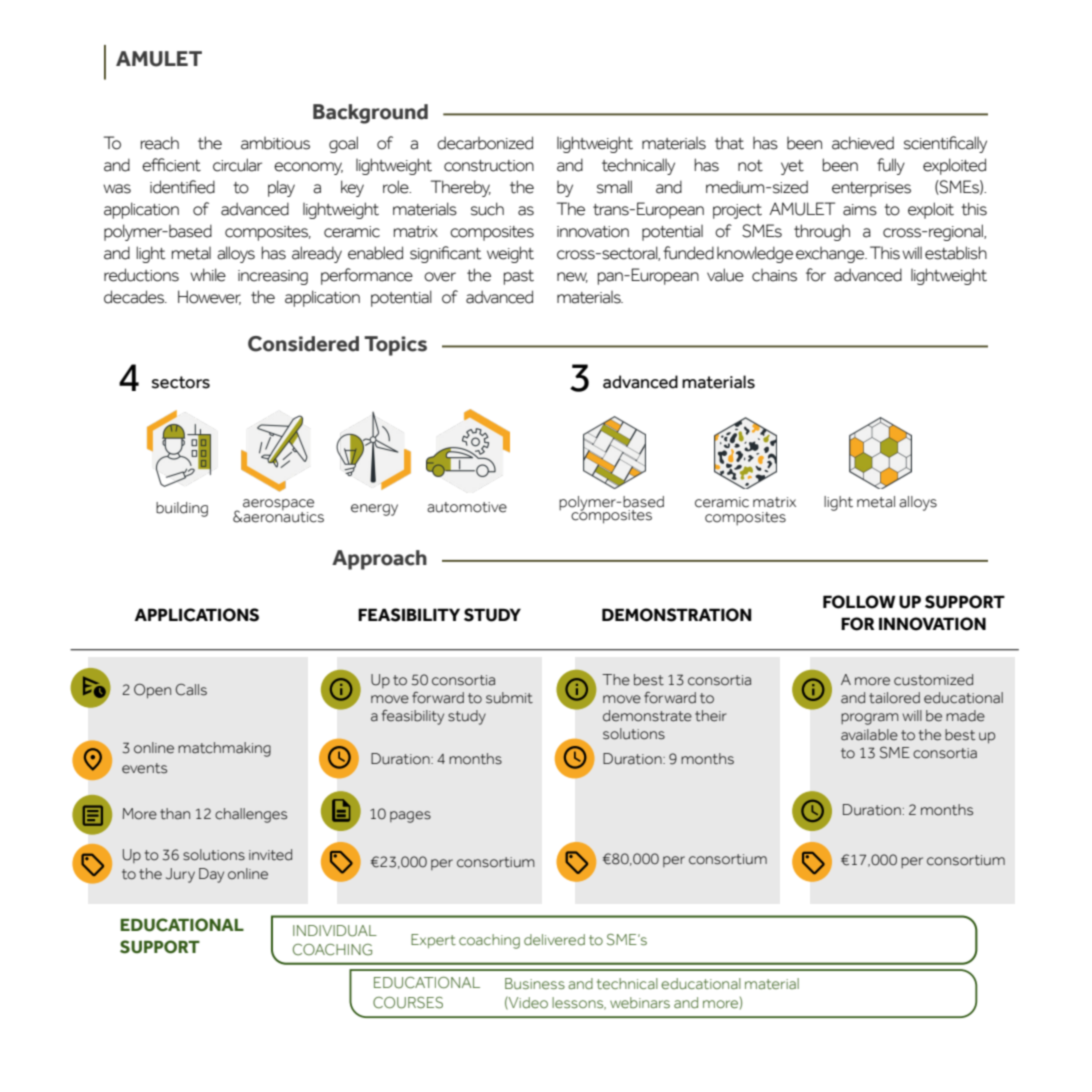 The image size is (1092, 1092). What do you see at coordinates (509, 698) in the image?
I see `submit` at bounding box center [509, 698].
